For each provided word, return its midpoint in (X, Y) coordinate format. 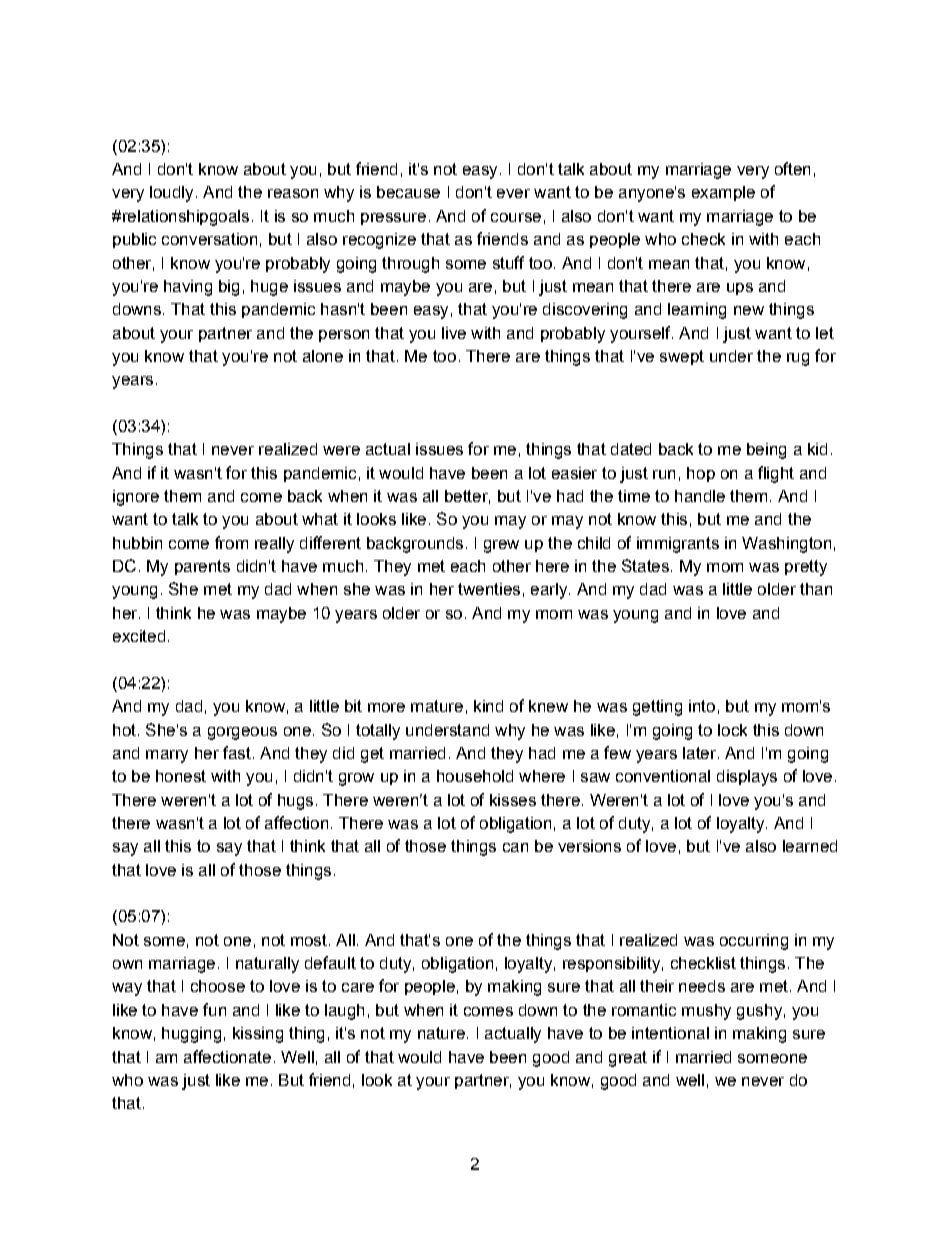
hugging (191, 1035)
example (723, 193)
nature (441, 1033)
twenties (489, 589)
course (516, 217)
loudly (171, 194)
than (816, 589)
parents (202, 567)
